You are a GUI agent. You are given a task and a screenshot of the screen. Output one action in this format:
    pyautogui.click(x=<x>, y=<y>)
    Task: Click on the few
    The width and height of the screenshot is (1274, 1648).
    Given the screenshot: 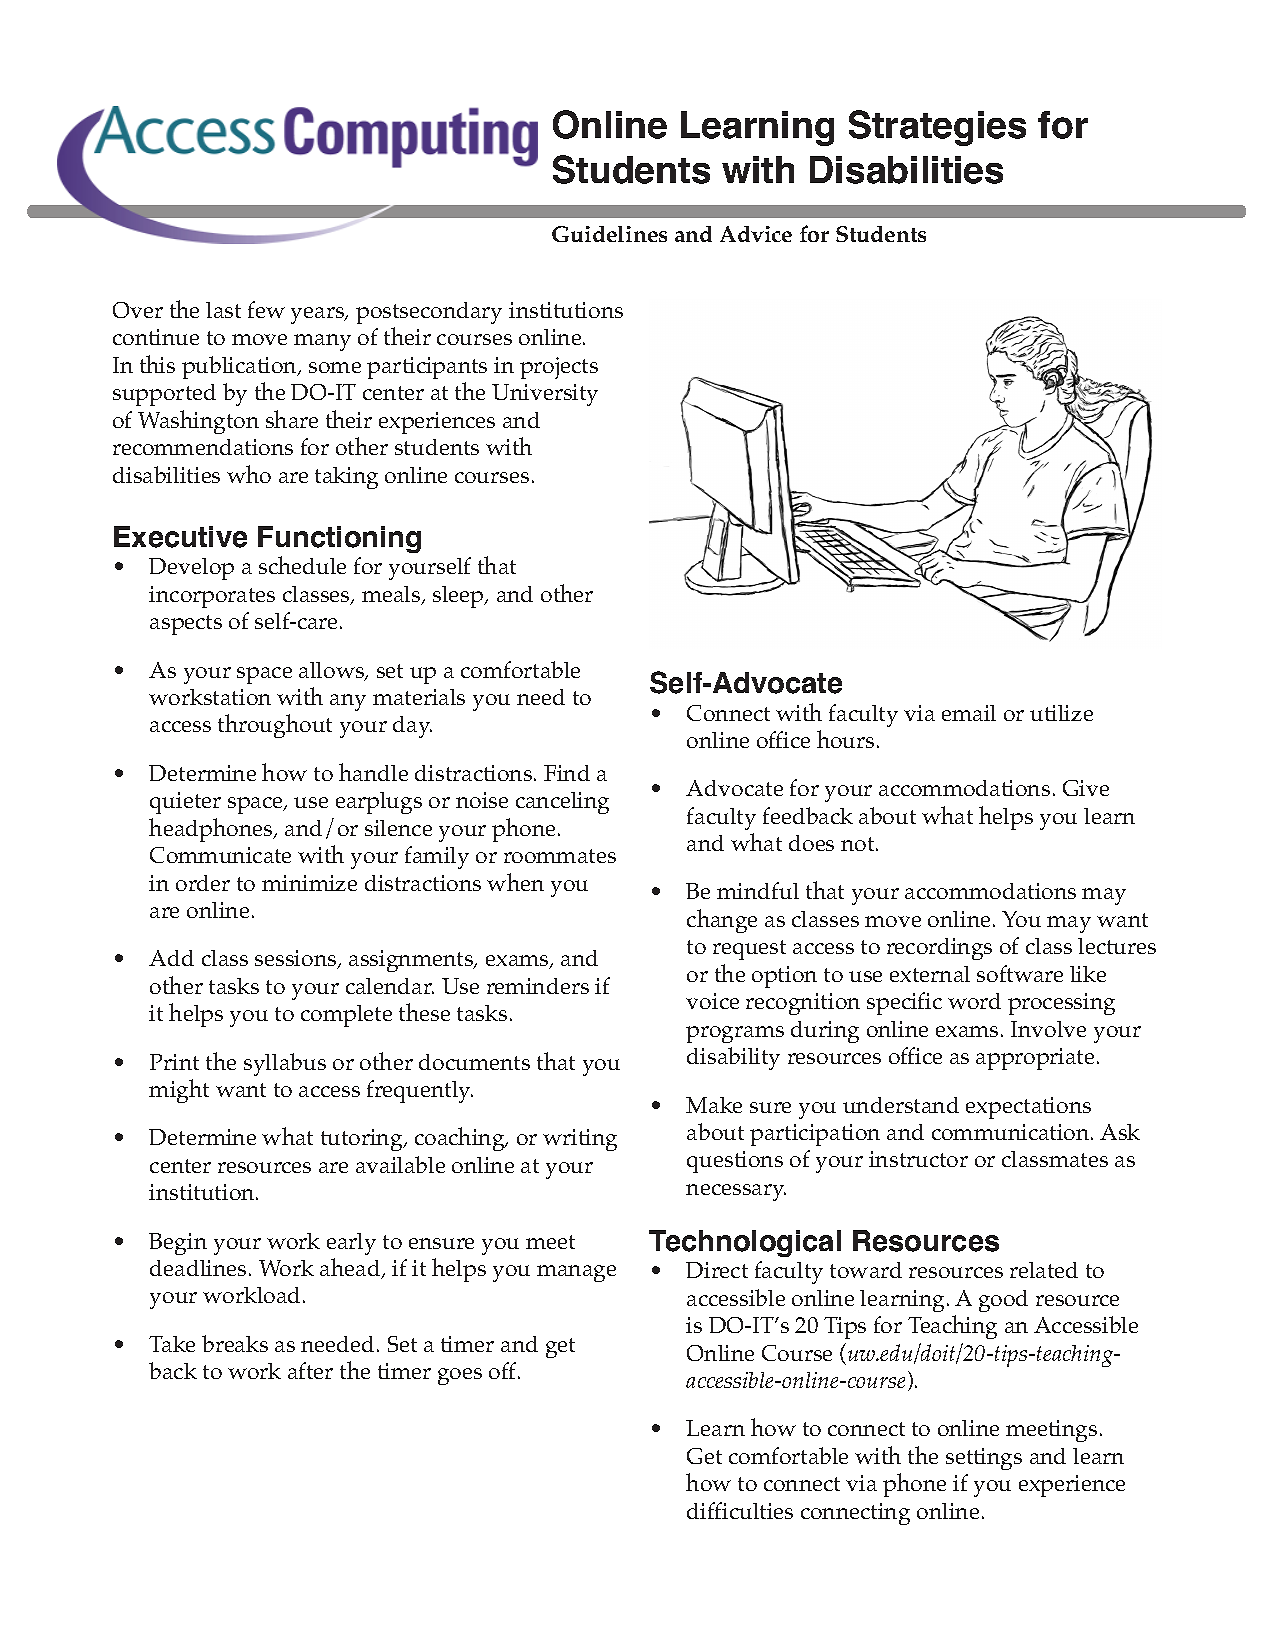 What is the action you would take?
    pyautogui.click(x=266, y=309)
